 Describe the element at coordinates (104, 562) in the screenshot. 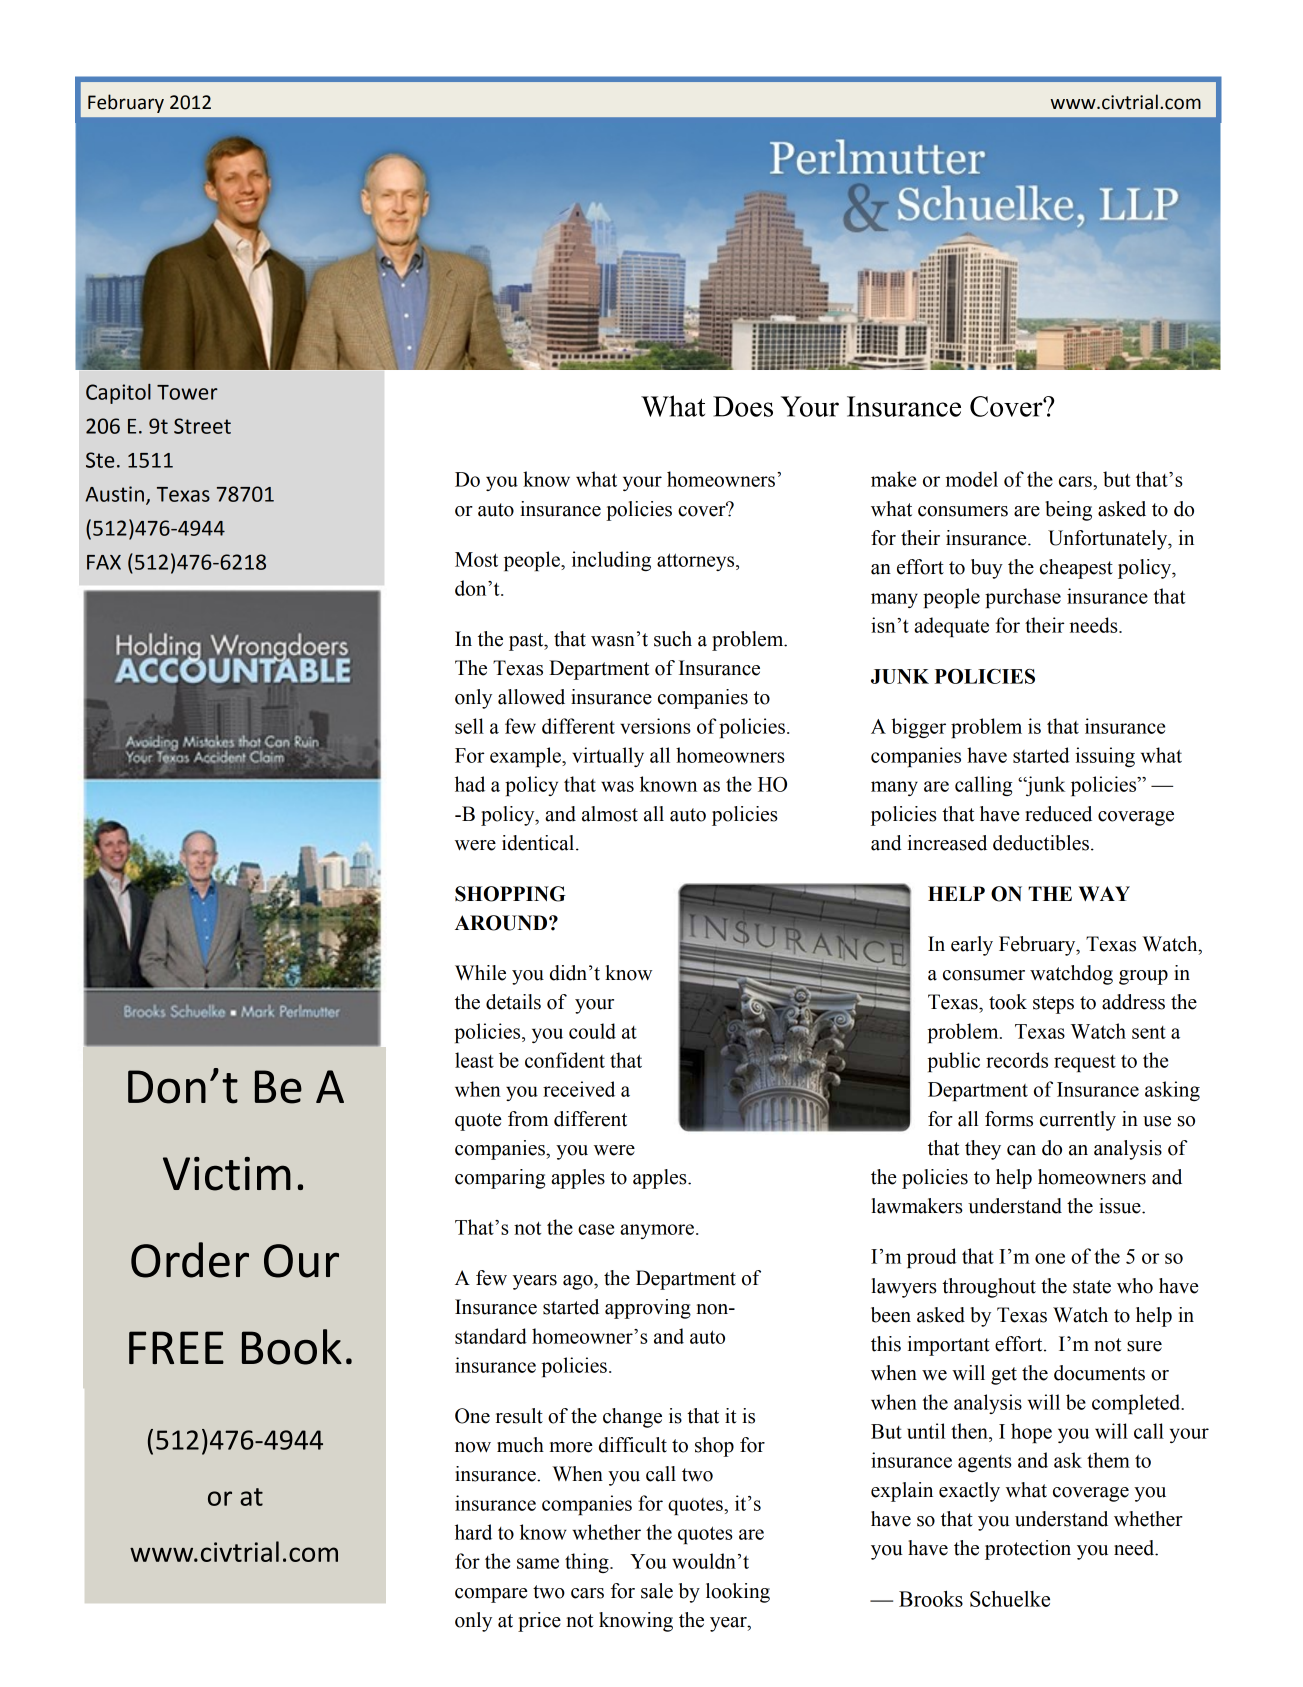

I see `FAX` at that location.
